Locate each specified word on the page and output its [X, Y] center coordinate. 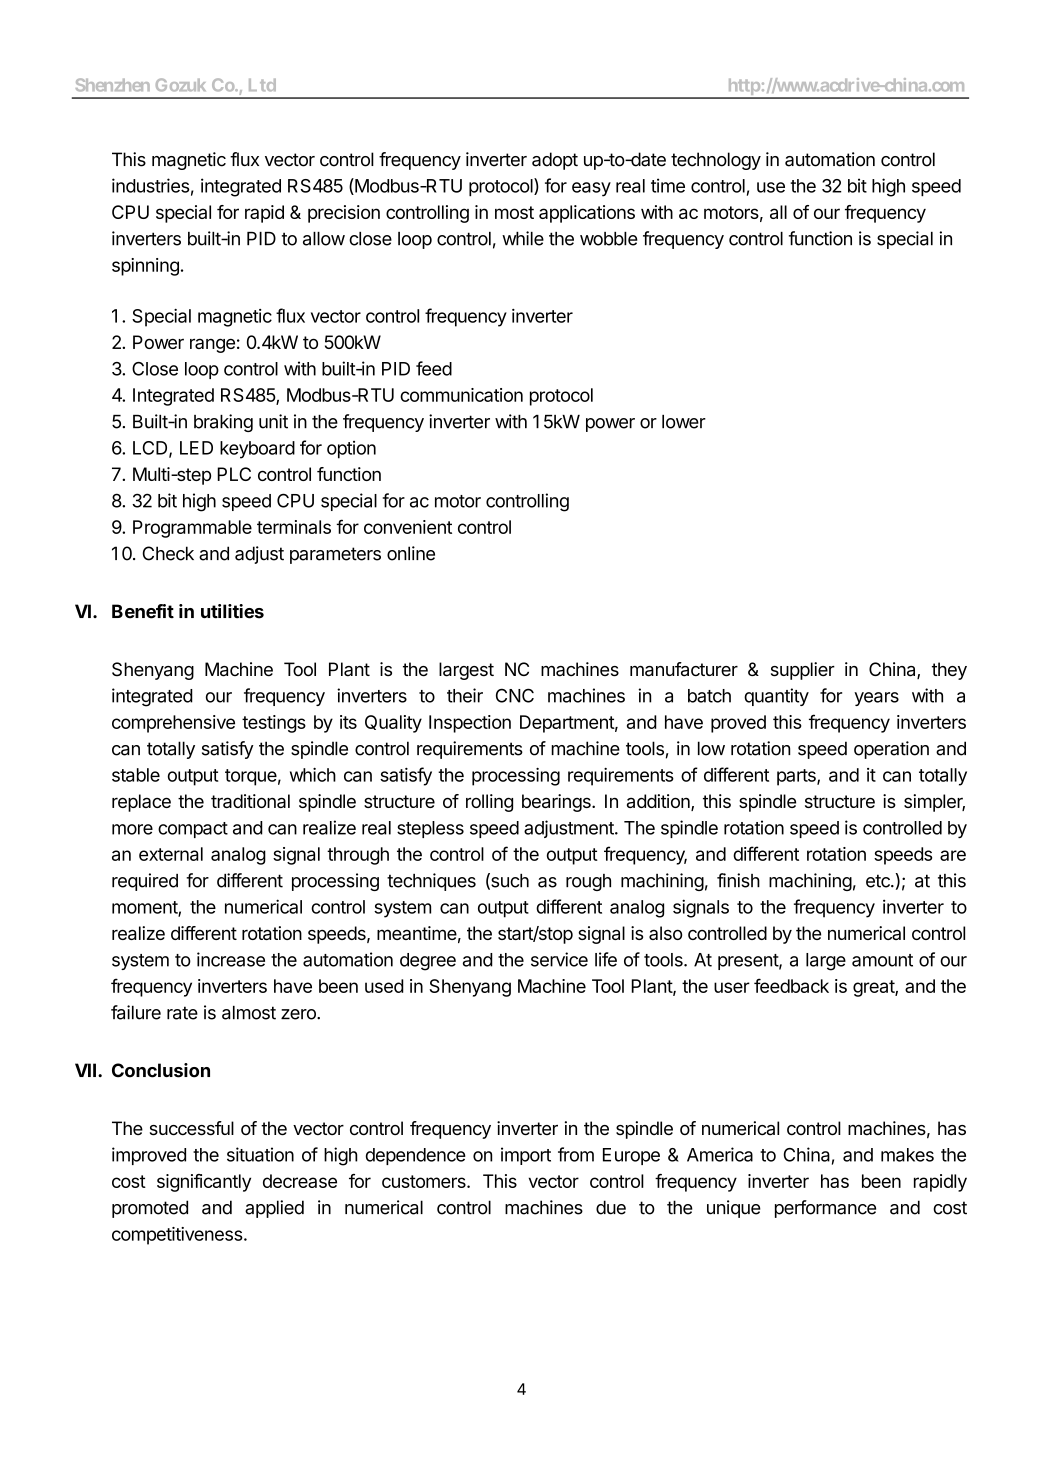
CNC [515, 695]
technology [716, 161]
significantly [204, 1183]
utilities [232, 611]
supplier [803, 671]
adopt [555, 161]
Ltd [262, 85]
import [526, 1156]
